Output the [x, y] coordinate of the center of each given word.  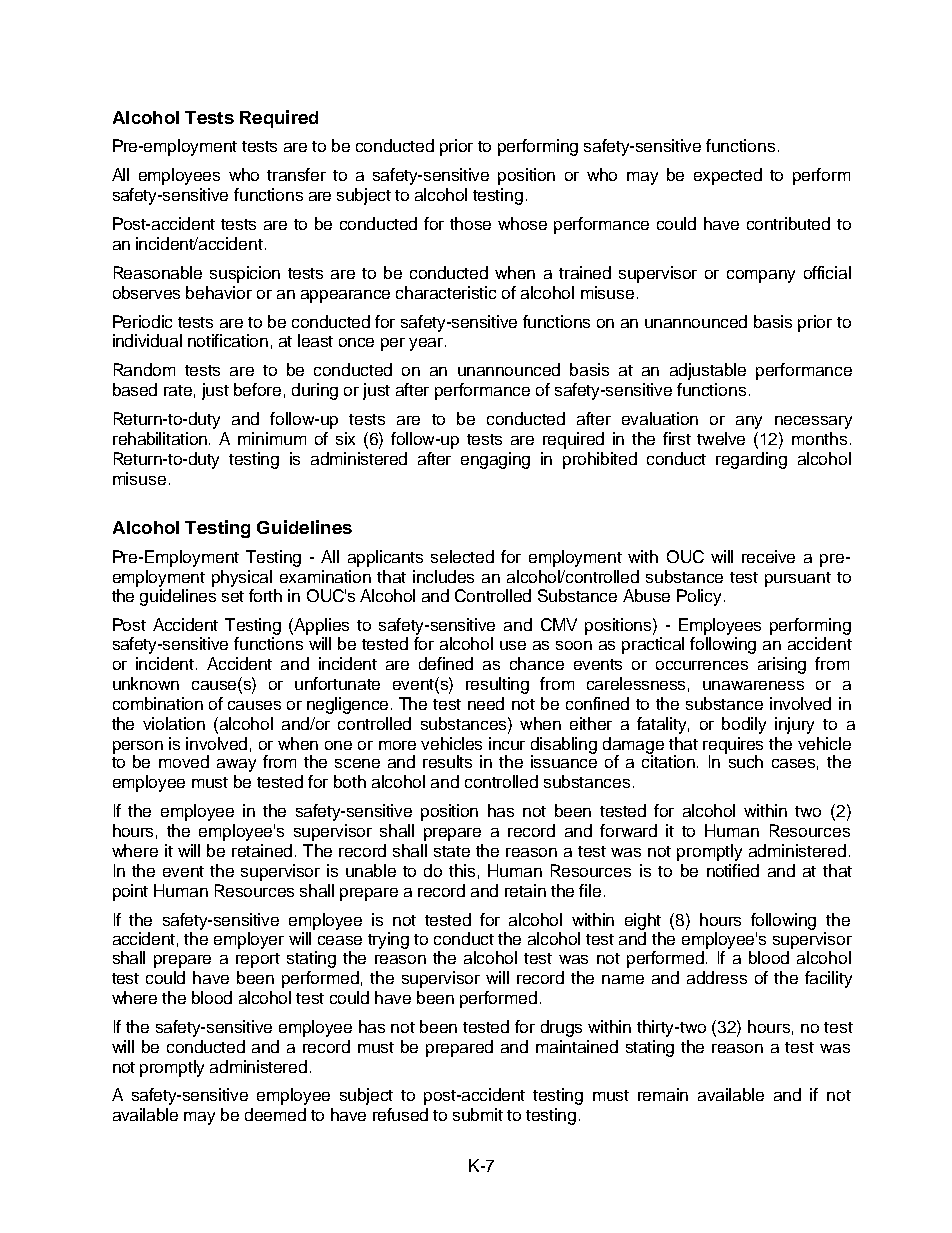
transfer [296, 174]
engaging [495, 460]
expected [728, 176]
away [236, 765]
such [746, 761]
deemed [275, 1114]
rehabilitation [160, 438]
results [447, 761]
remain [663, 1094]
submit [478, 1114]
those [470, 223]
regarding [751, 460]
